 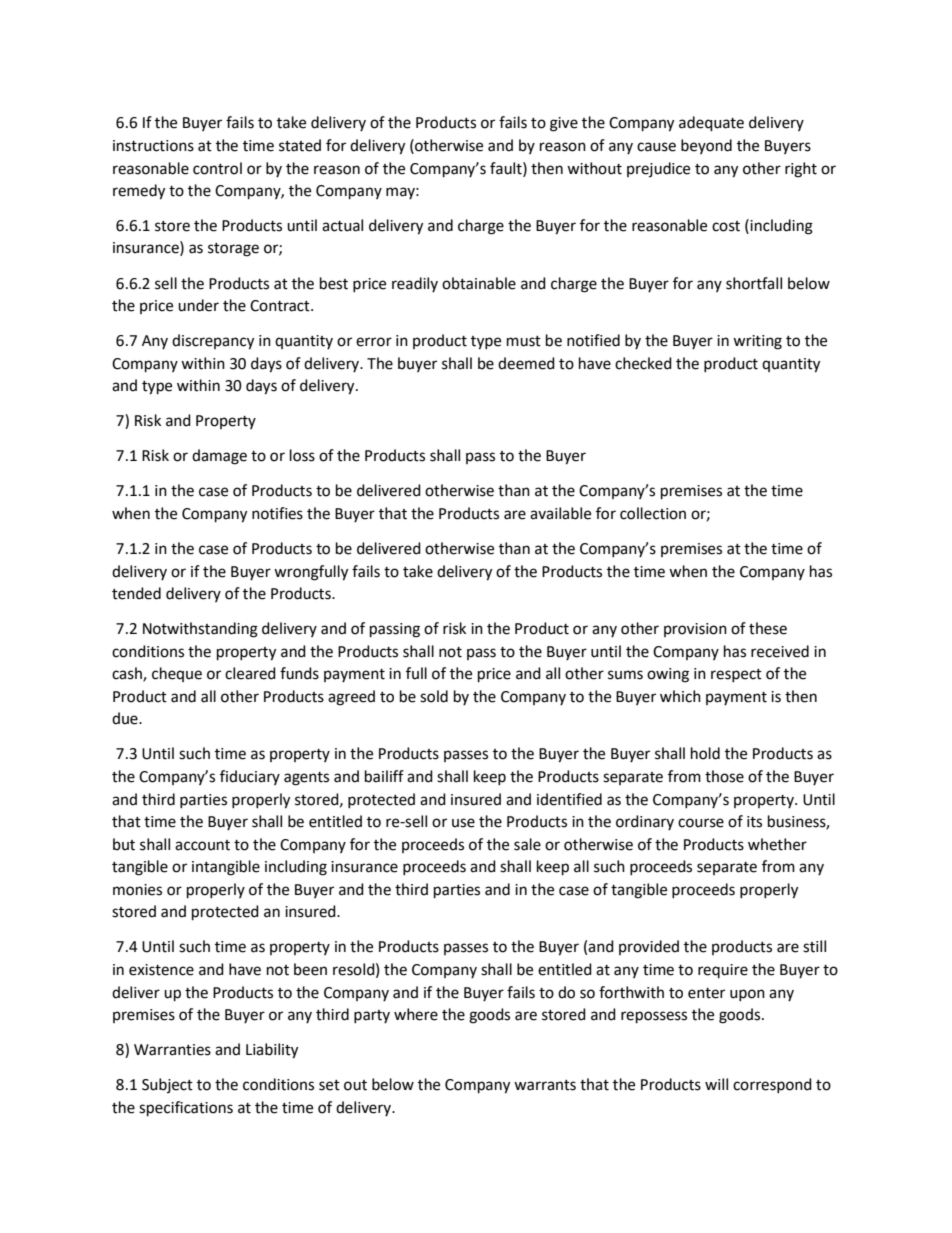 What do you see at coordinates (757, 342) in the screenshot?
I see `writing` at bounding box center [757, 342].
